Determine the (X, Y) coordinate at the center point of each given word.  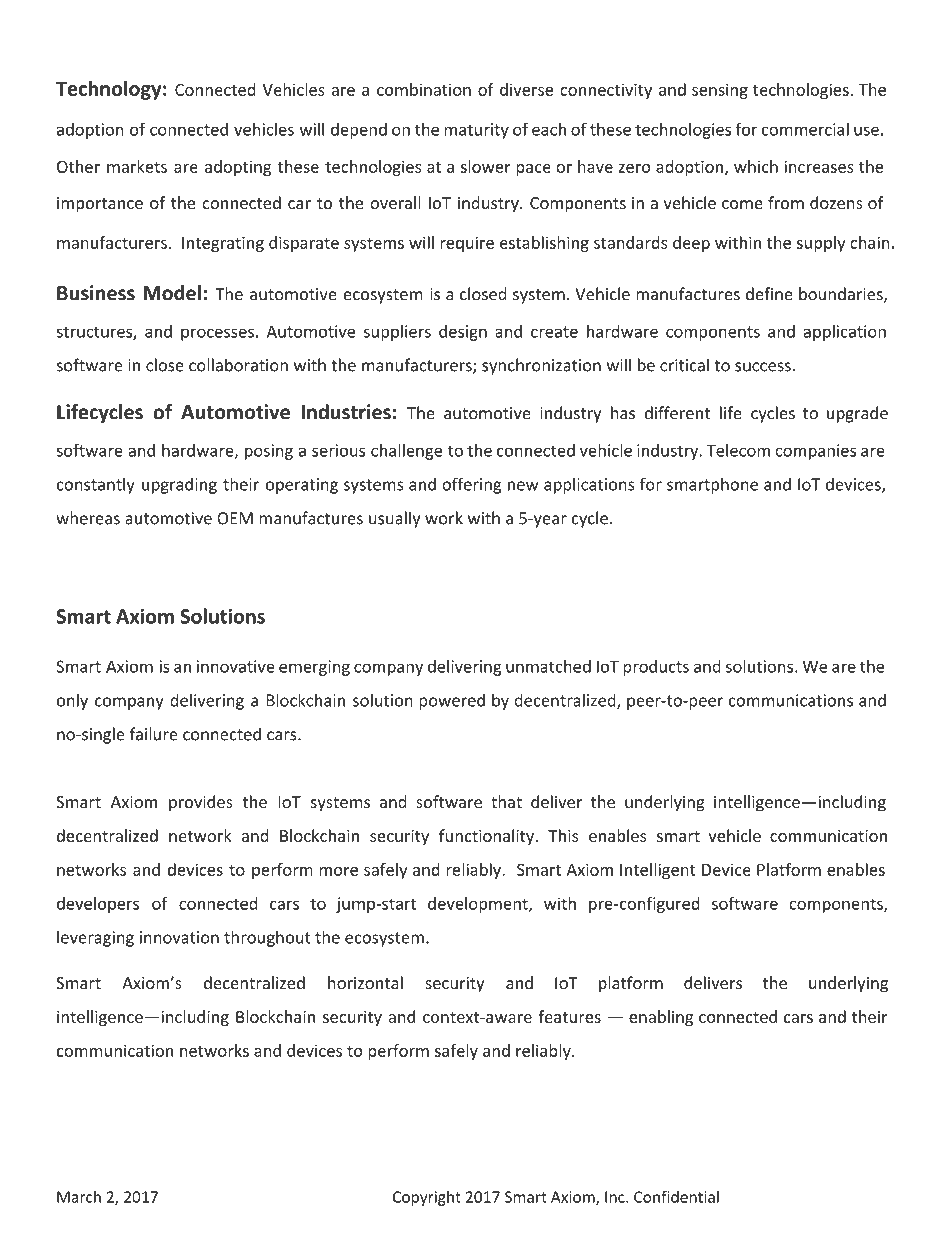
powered (452, 701)
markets (137, 166)
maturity (476, 131)
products (656, 668)
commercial (805, 129)
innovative (236, 666)
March (79, 1196)
